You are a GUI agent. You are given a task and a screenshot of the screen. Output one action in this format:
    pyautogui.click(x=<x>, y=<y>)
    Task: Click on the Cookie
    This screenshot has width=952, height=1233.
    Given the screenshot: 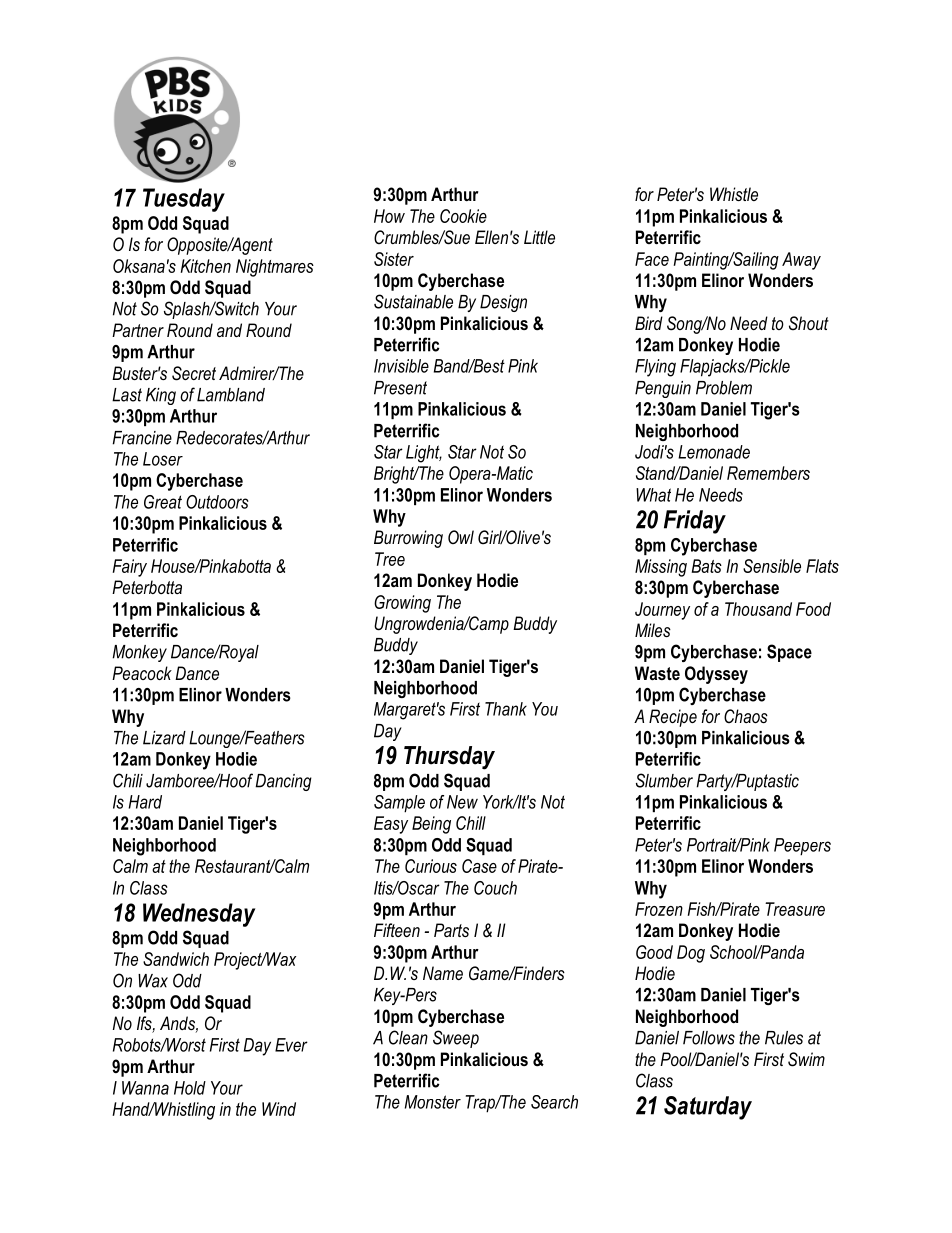 What is the action you would take?
    pyautogui.click(x=463, y=216)
